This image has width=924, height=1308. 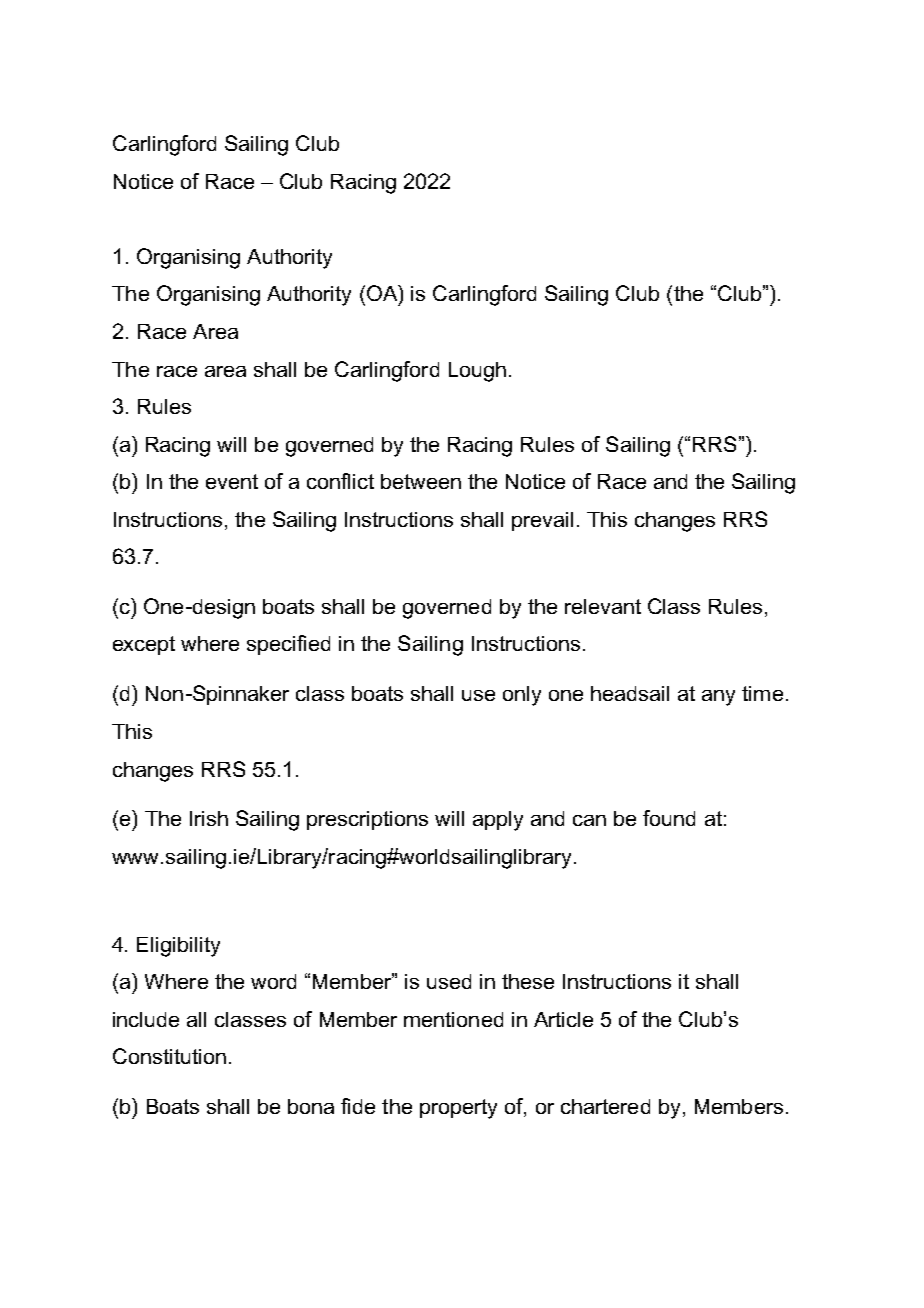 What do you see at coordinates (169, 1056) in the image?
I see `Constitution` at bounding box center [169, 1056].
